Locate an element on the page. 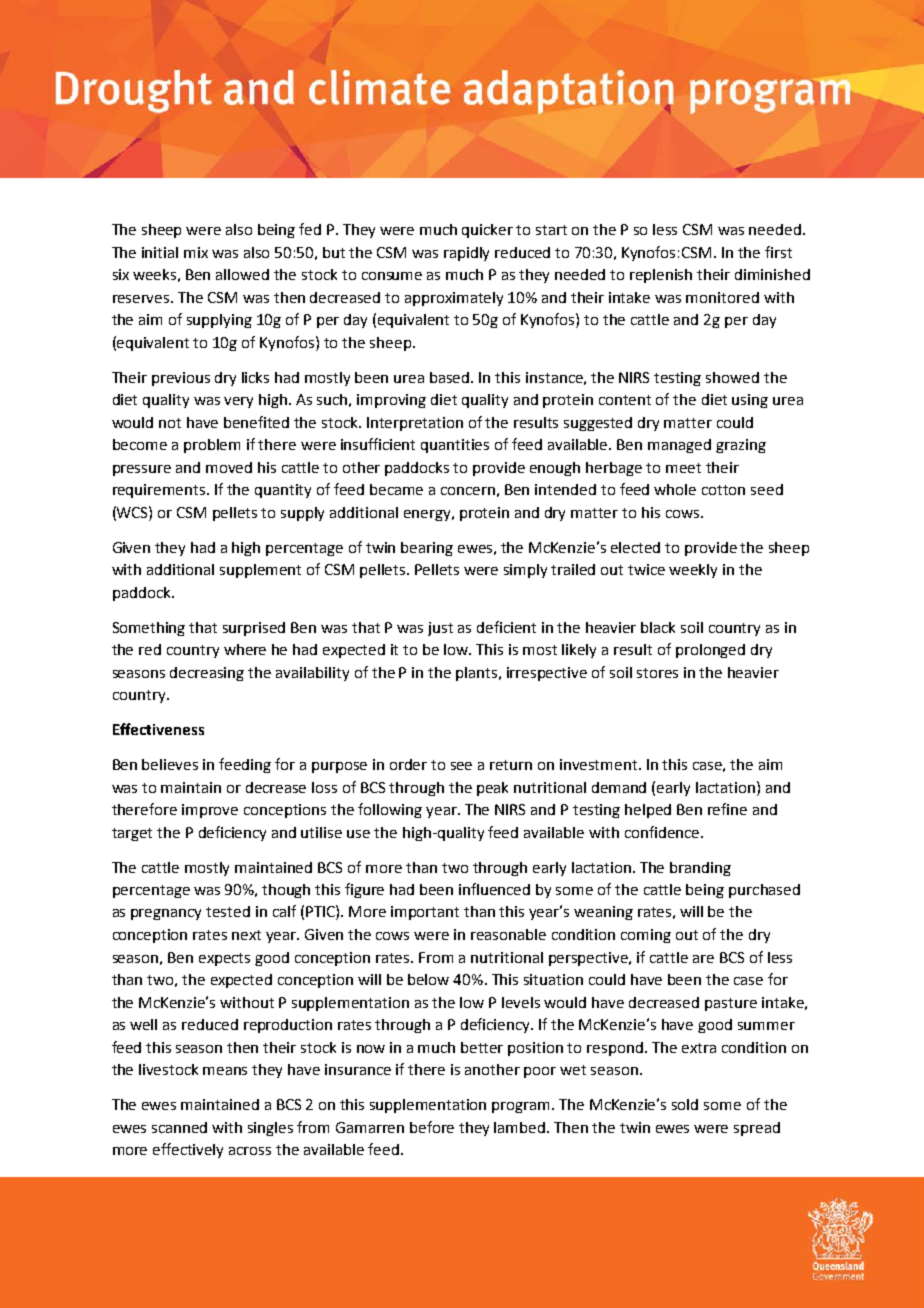  replenish is located at coordinates (661, 276).
